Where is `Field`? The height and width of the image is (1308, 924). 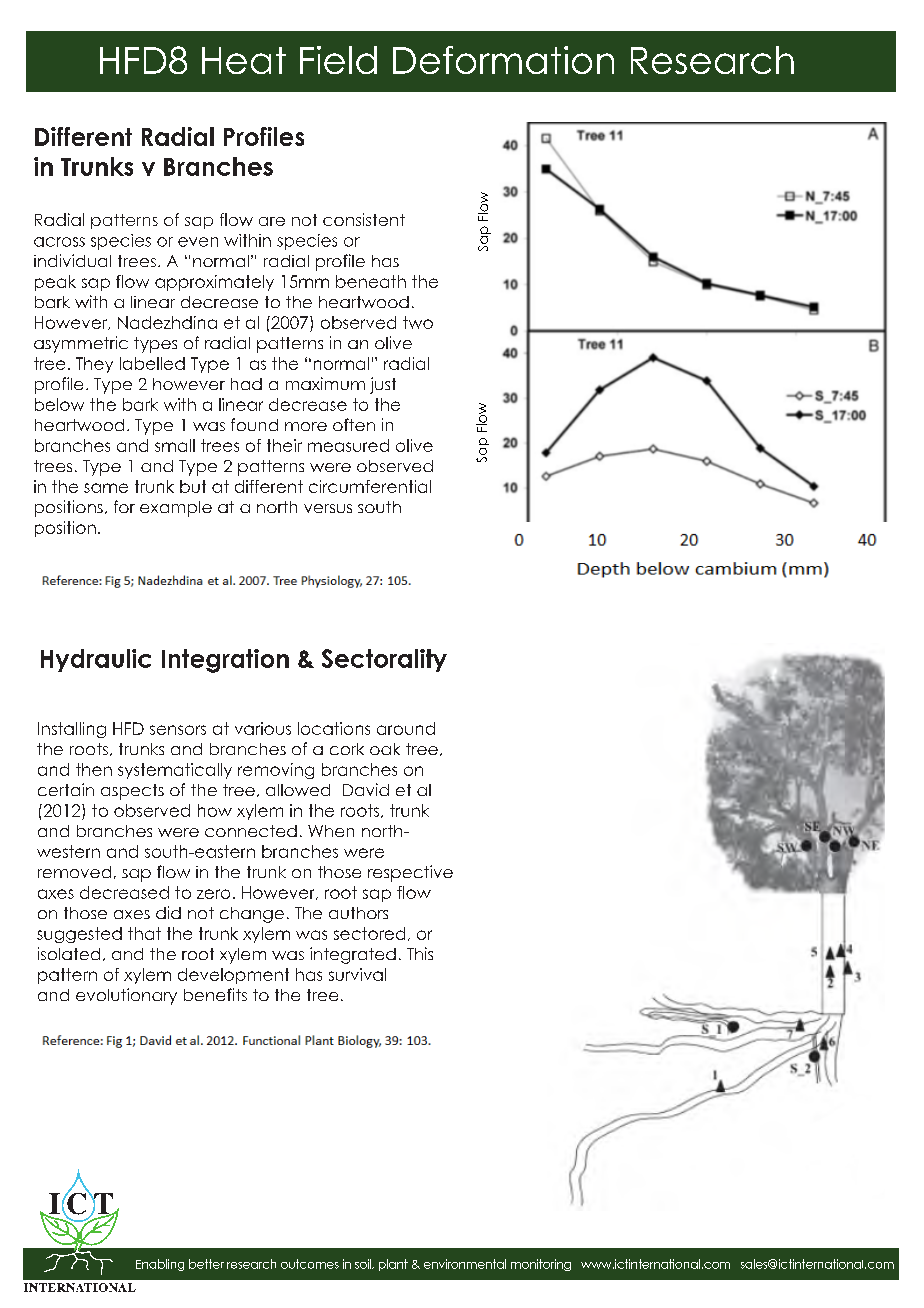 Field is located at coordinates (338, 60).
